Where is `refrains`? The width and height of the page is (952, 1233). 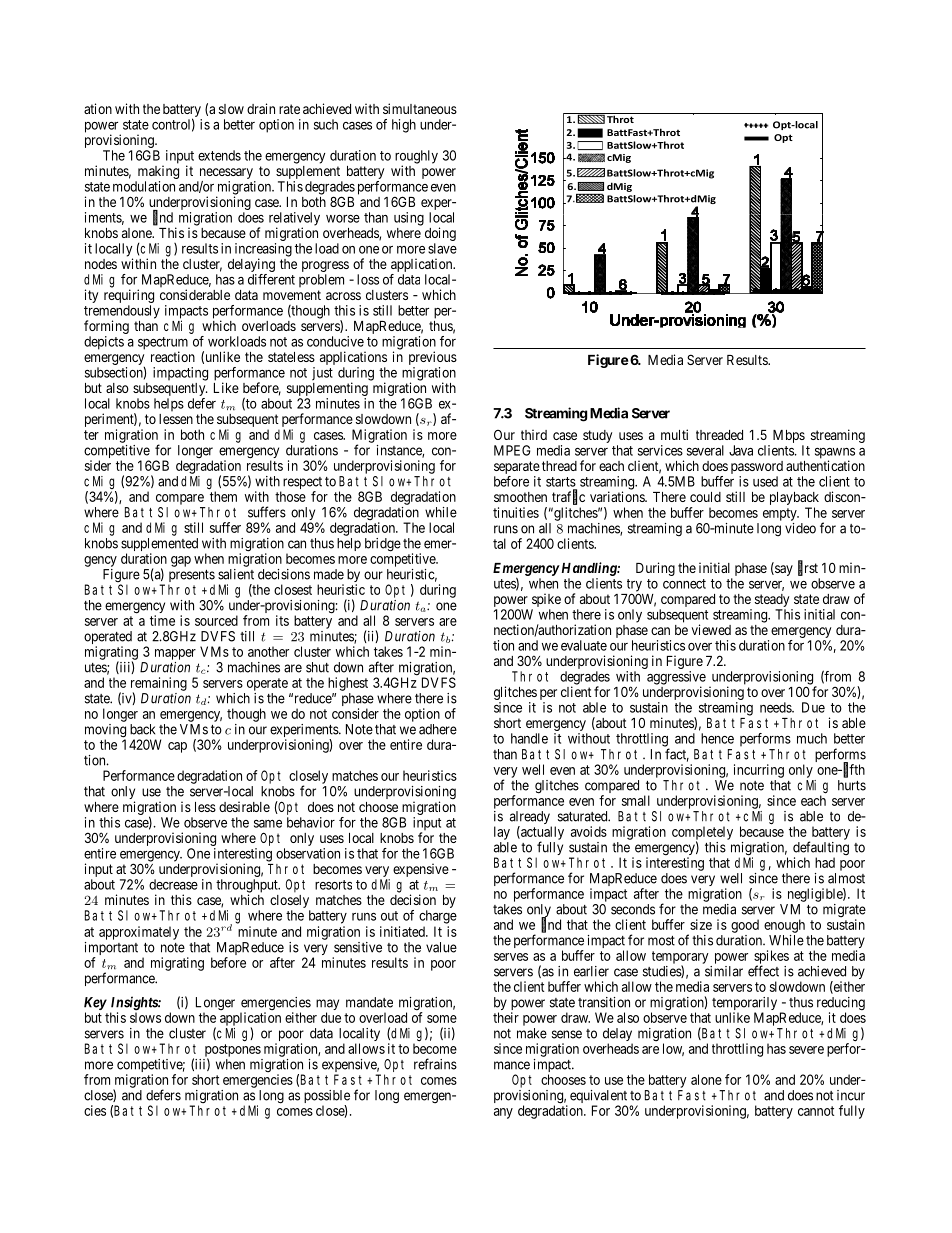 refrains is located at coordinates (435, 1064).
